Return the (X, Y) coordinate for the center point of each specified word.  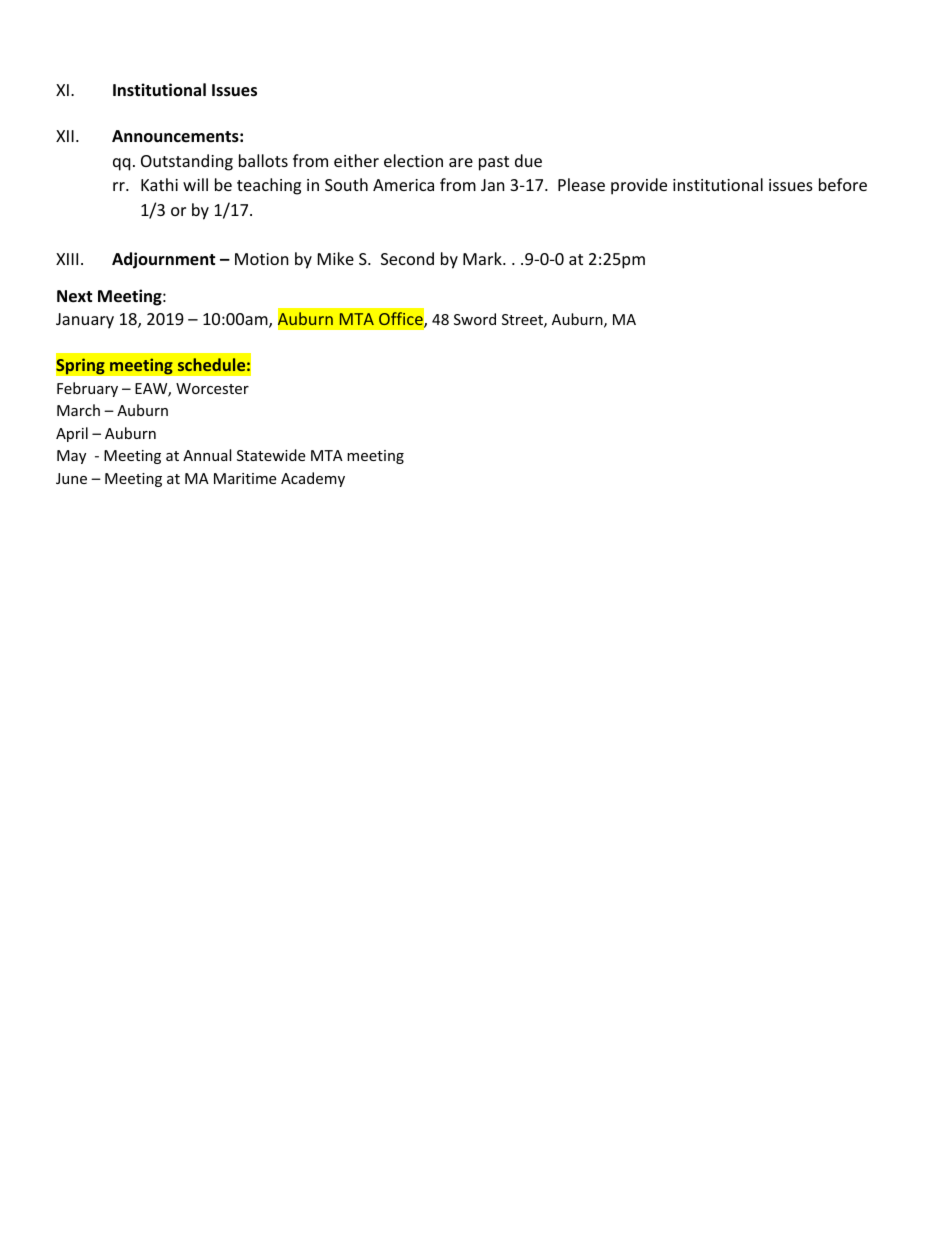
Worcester (212, 388)
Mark (483, 258)
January (85, 321)
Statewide (271, 455)
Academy (313, 479)
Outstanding (187, 162)
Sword (475, 319)
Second (407, 258)
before (843, 184)
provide (639, 186)
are (461, 162)
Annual (207, 455)
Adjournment (163, 260)
